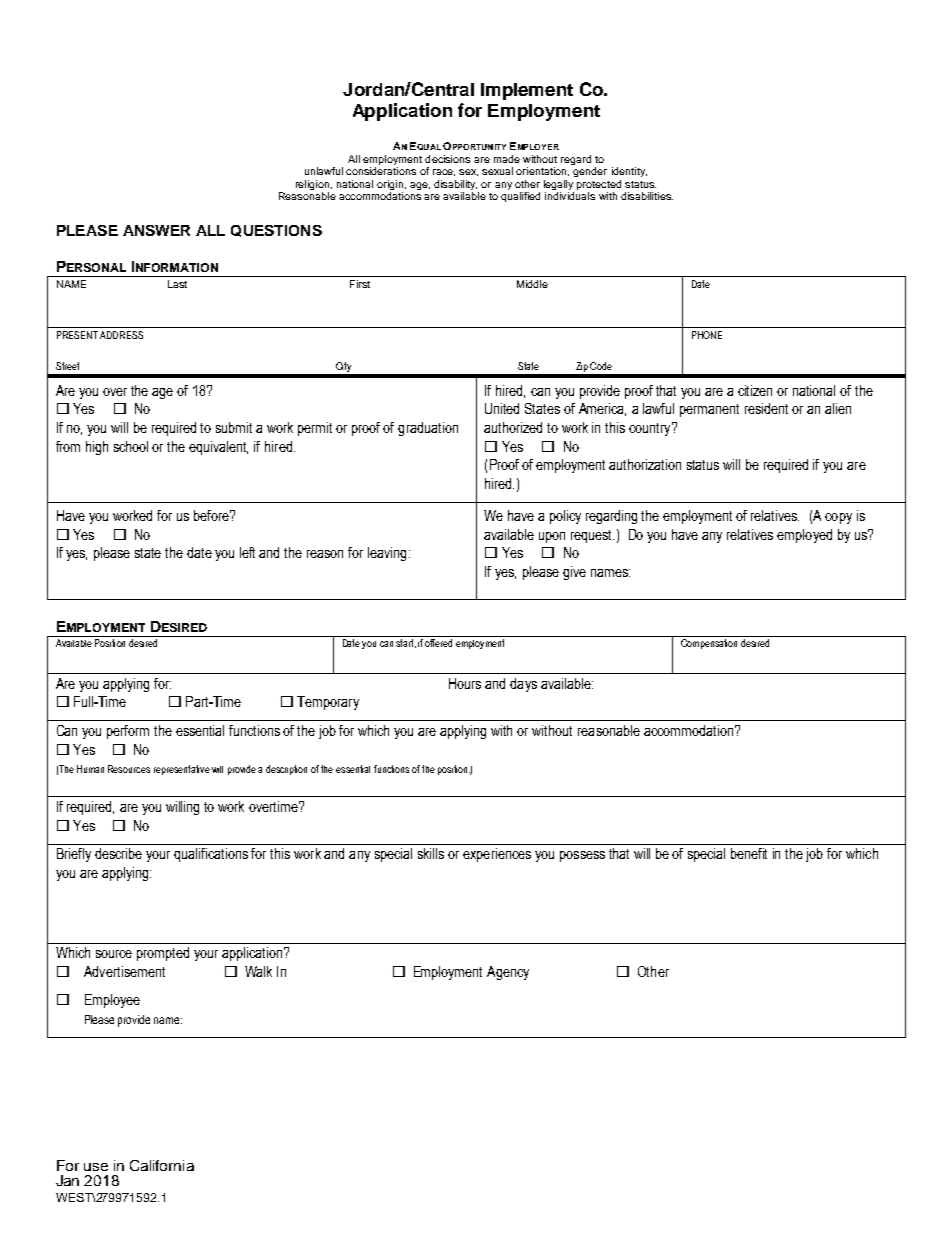 This screenshot has height=1233, width=952. What do you see at coordinates (447, 159) in the screenshot?
I see `decisions` at bounding box center [447, 159].
